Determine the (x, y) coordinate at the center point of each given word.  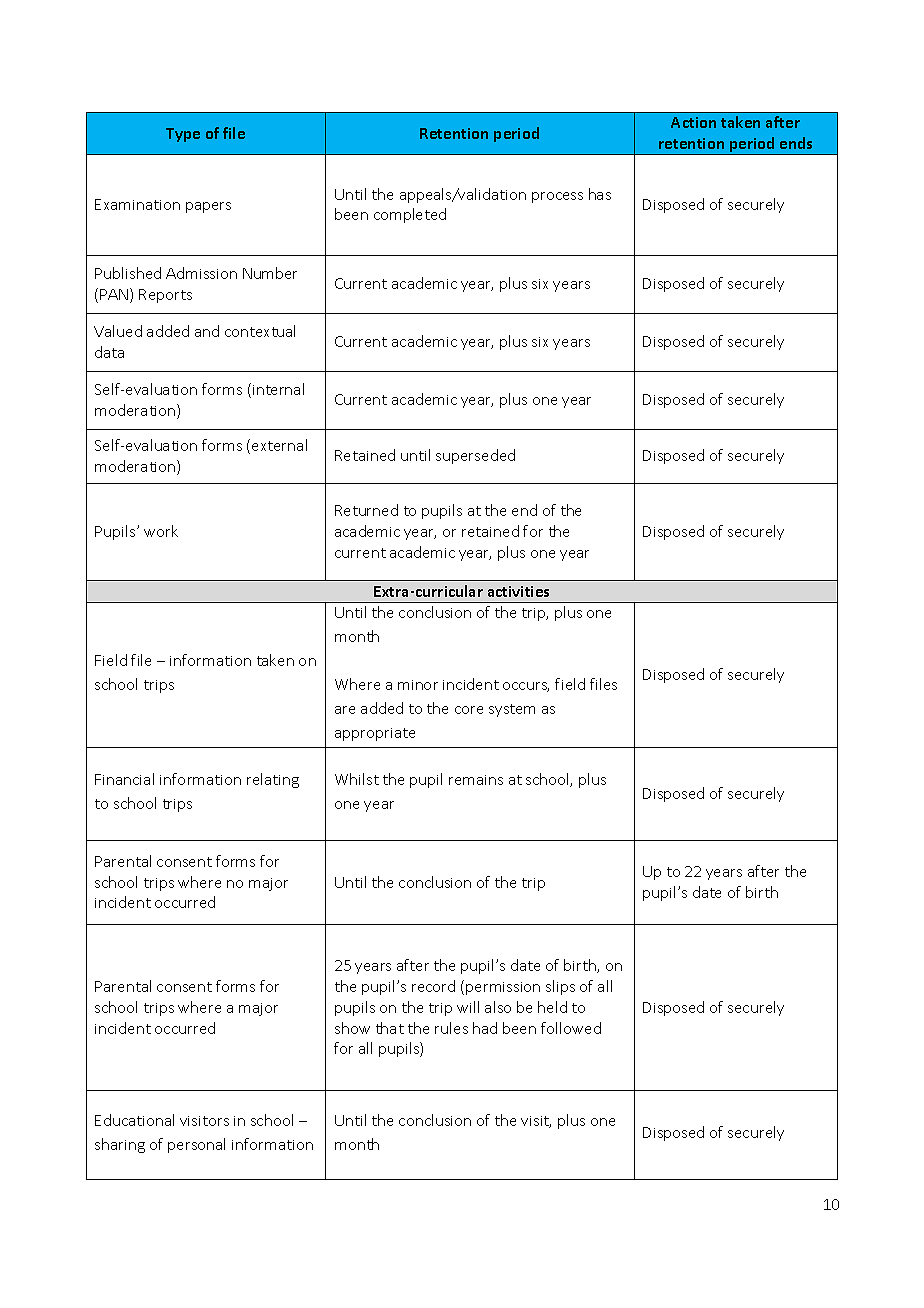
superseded (475, 456)
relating (273, 780)
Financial (124, 779)
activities (518, 591)
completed (410, 215)
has (600, 194)
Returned (366, 510)
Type (183, 135)
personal (196, 1145)
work (161, 531)
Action (693, 122)
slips (560, 987)
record (433, 986)
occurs (526, 687)
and (207, 331)
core (469, 710)
